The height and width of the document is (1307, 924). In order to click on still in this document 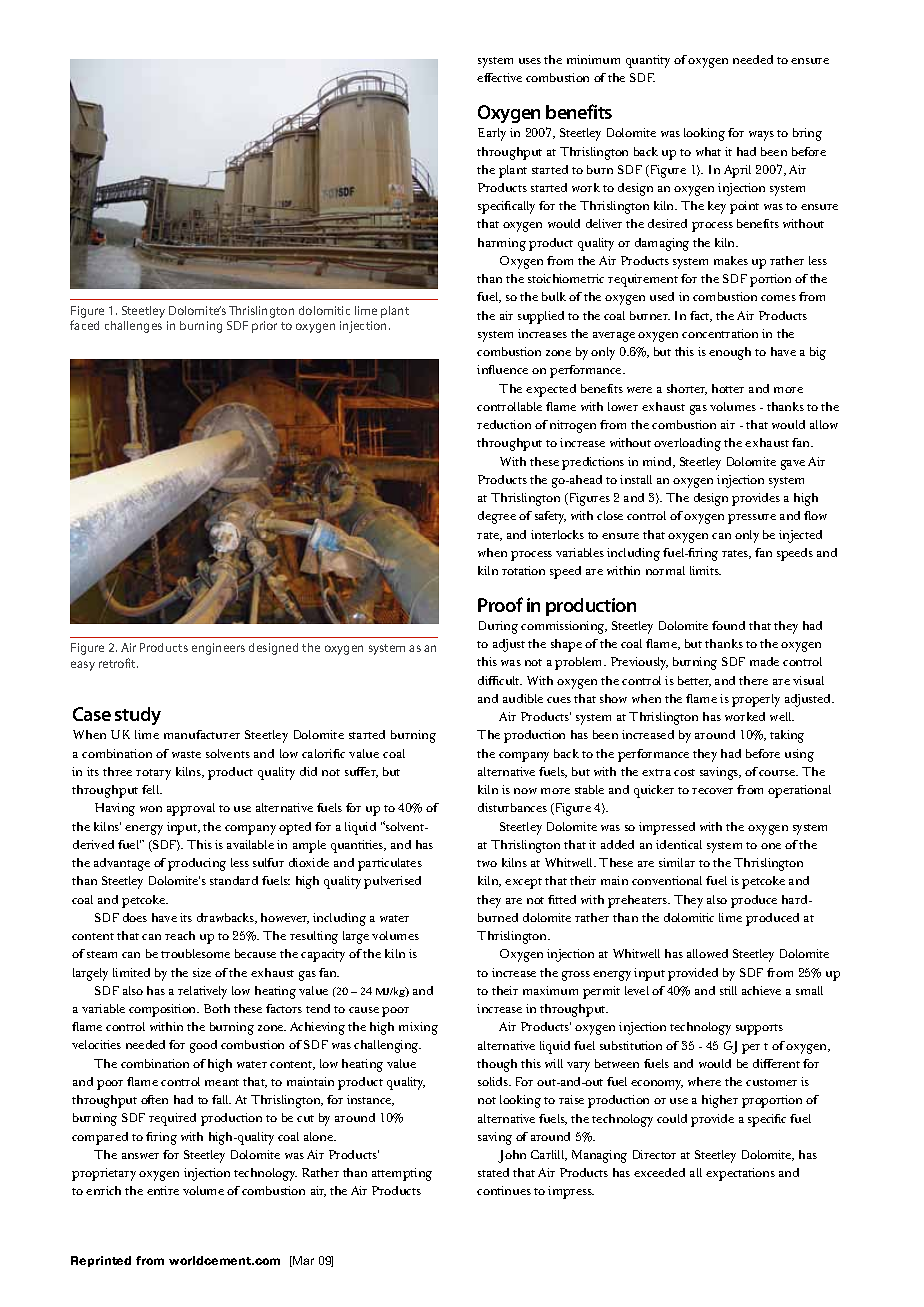, I will do `click(728, 990)`.
